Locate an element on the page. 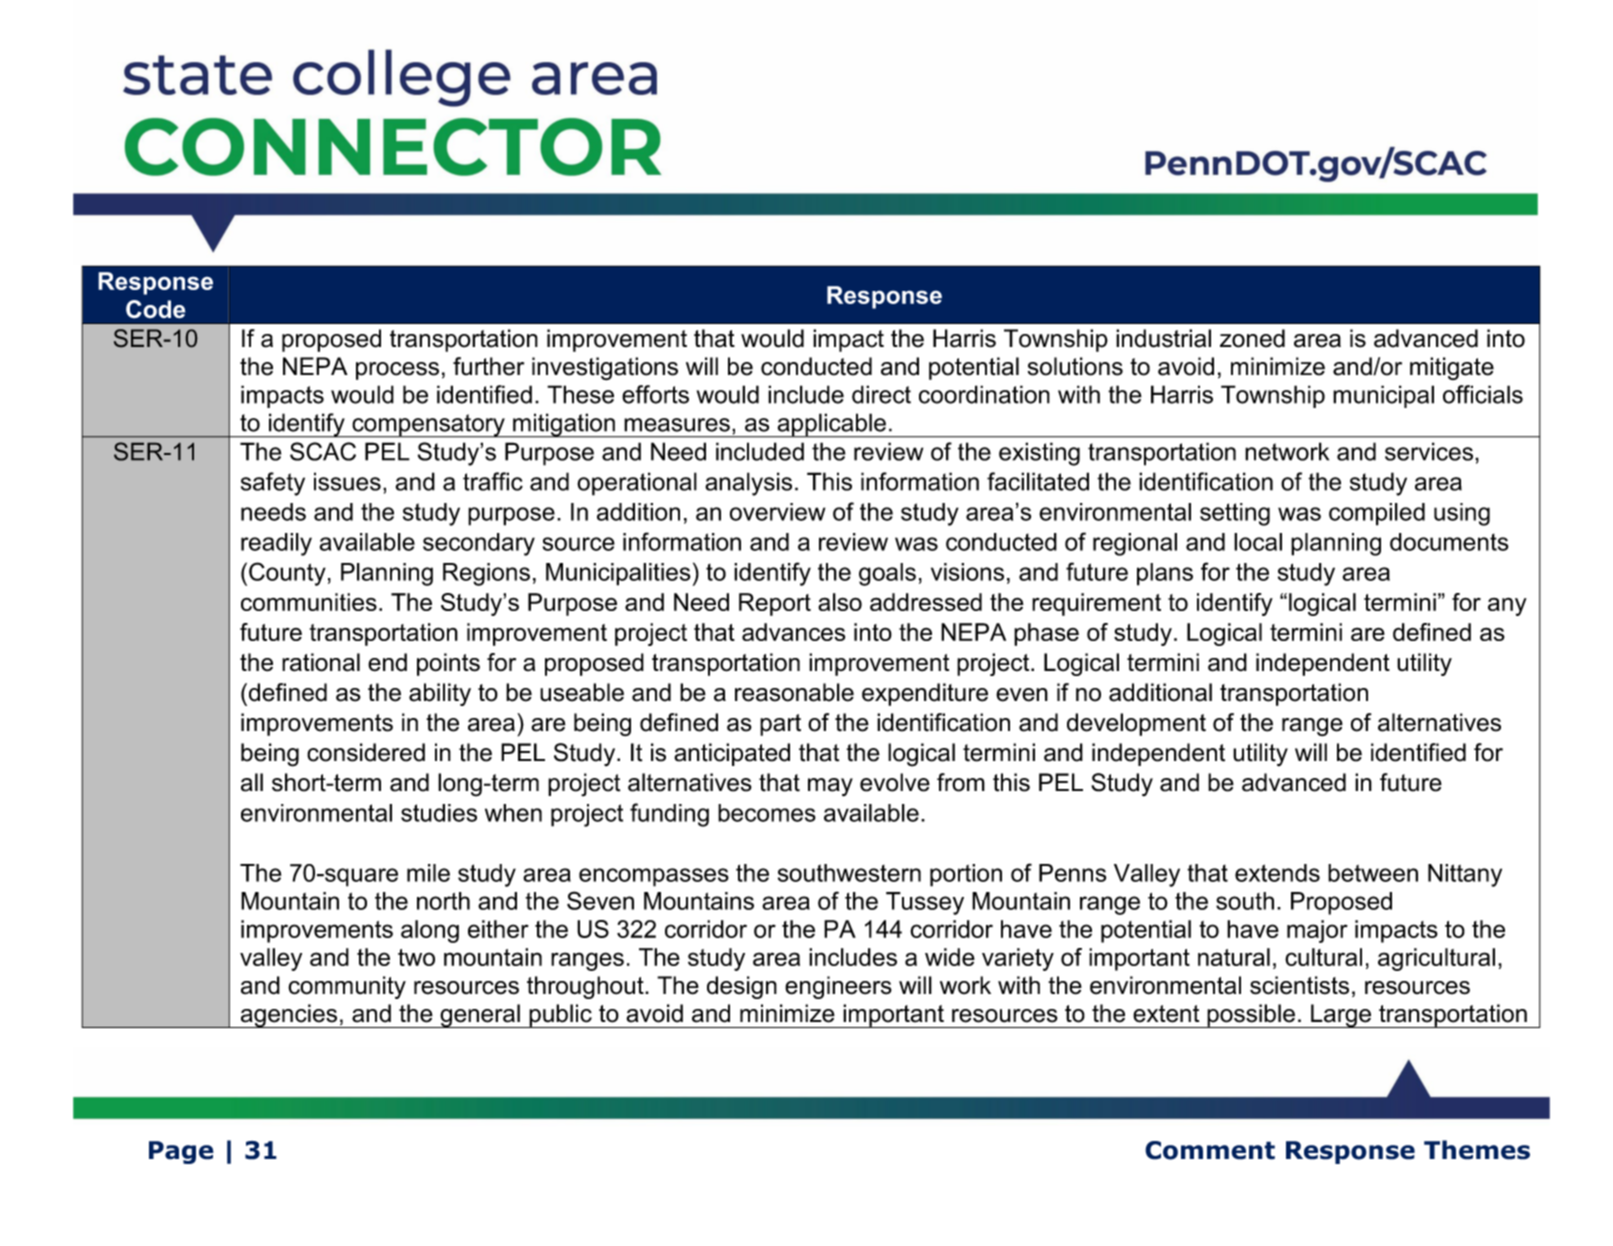 This page has height=1246, width=1613. considered is located at coordinates (366, 752).
